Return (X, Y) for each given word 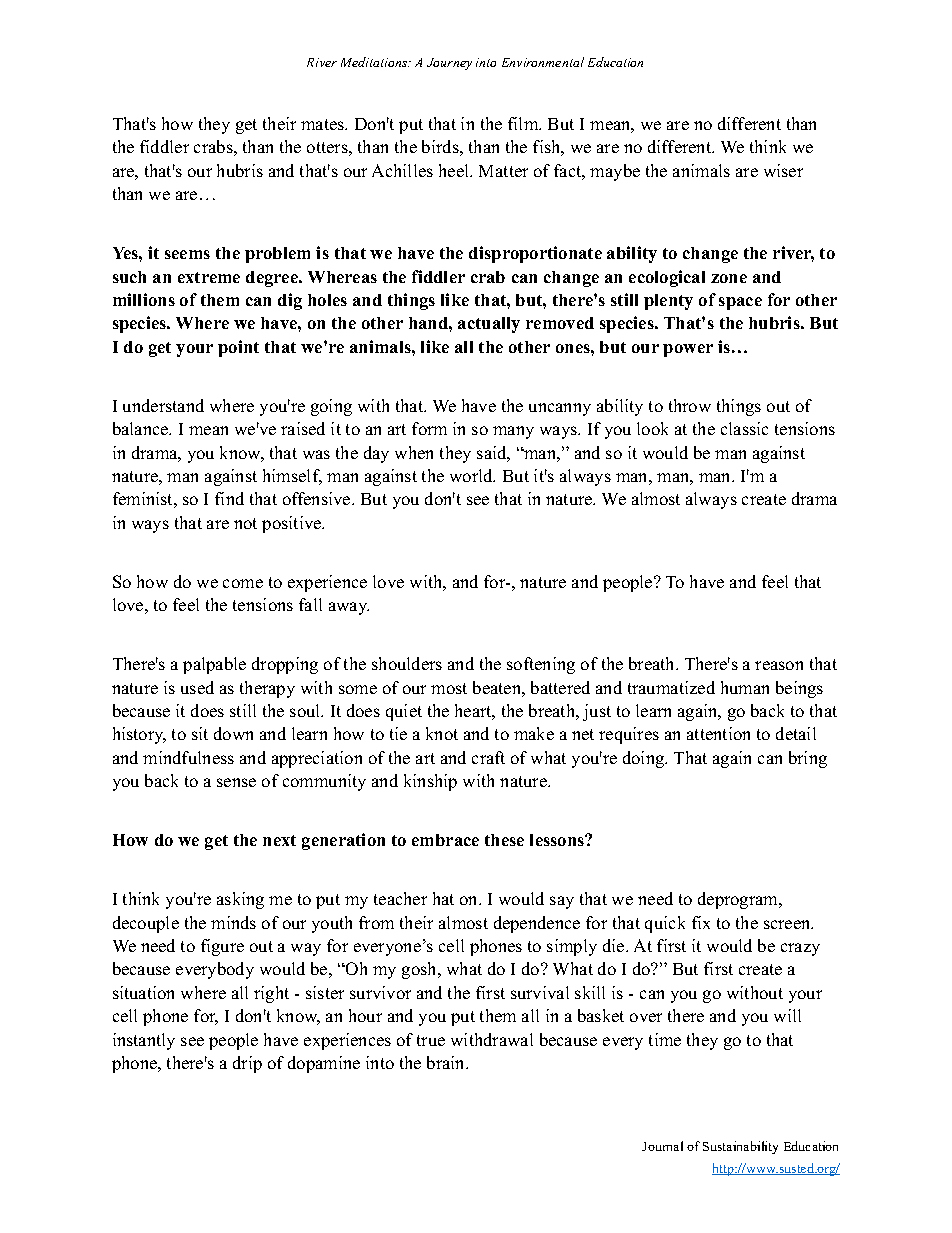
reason (779, 665)
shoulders (407, 663)
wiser (783, 170)
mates (324, 124)
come (243, 583)
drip (247, 1064)
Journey (449, 64)
